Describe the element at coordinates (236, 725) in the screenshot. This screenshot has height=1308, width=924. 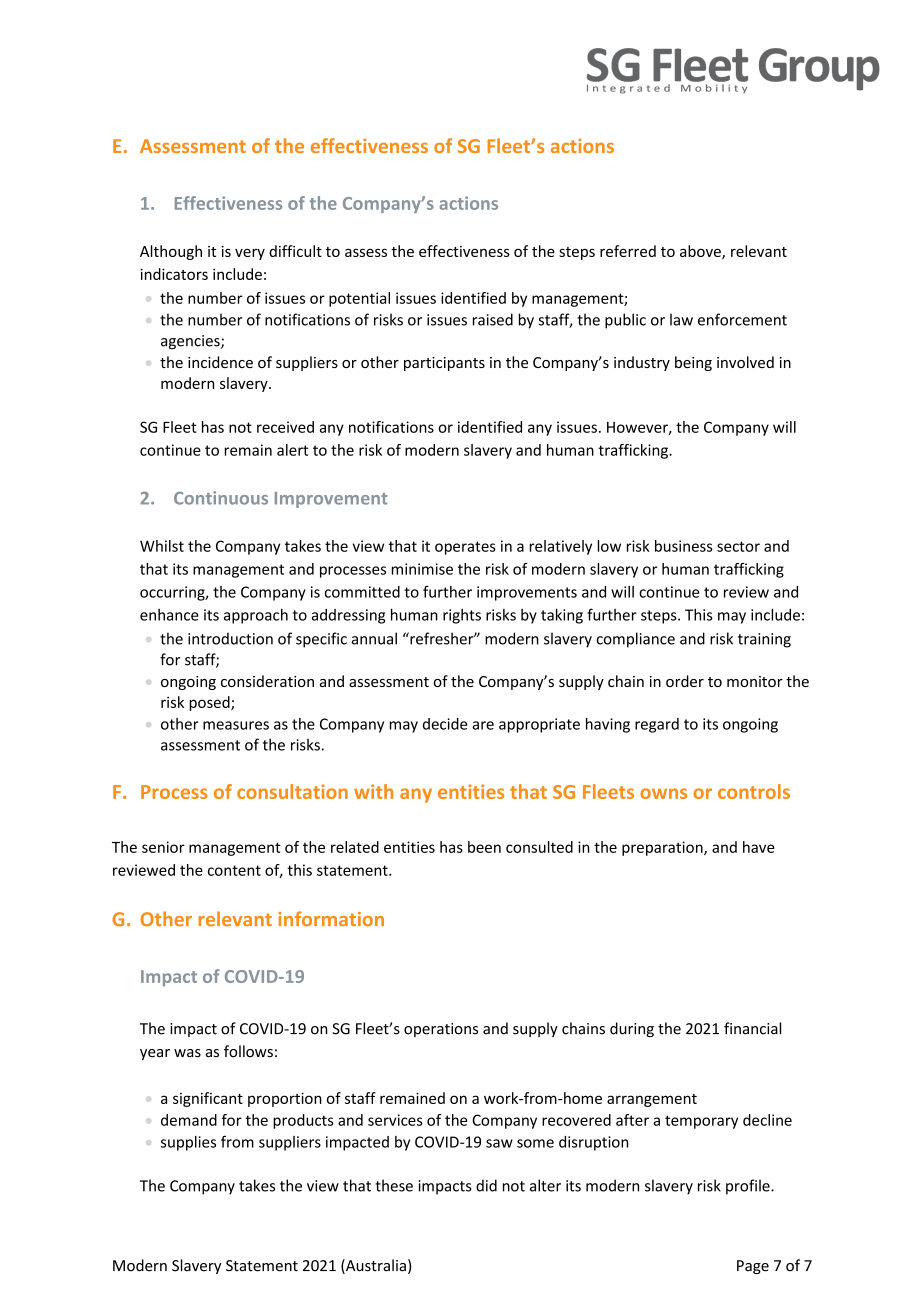
I see `measures` at that location.
